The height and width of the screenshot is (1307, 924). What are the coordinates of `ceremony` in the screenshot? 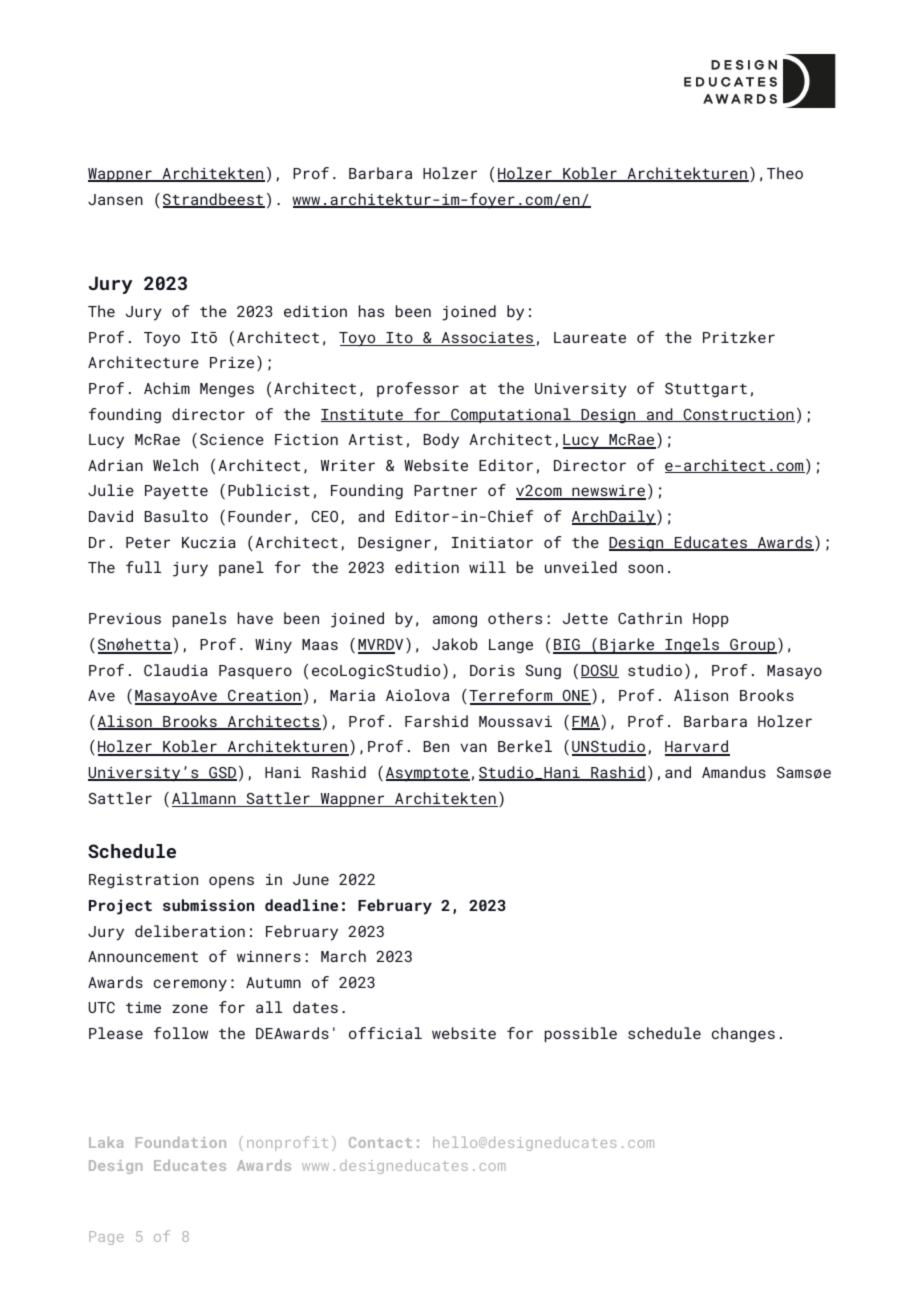 It's located at (190, 985).
